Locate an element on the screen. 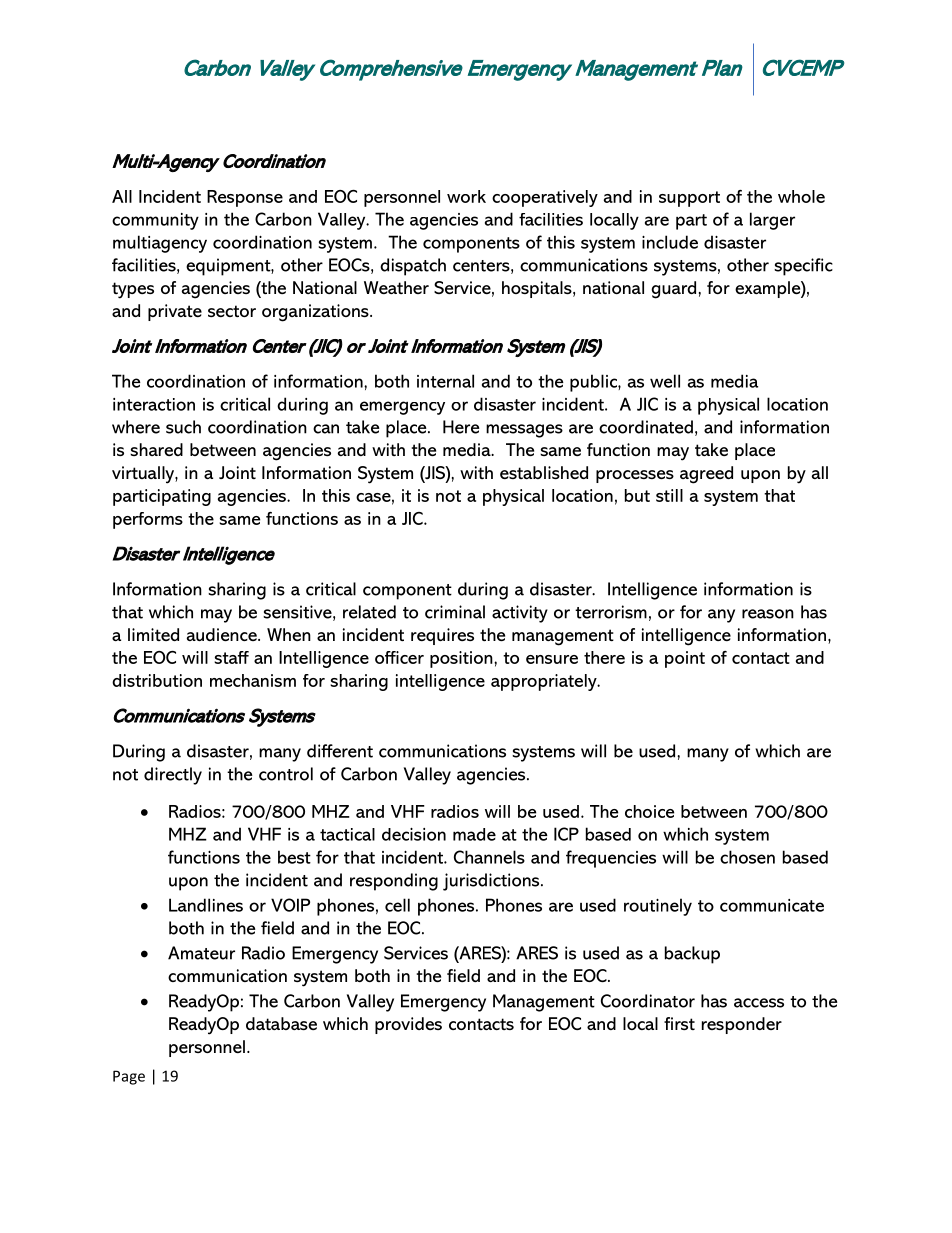  point is located at coordinates (685, 659).
